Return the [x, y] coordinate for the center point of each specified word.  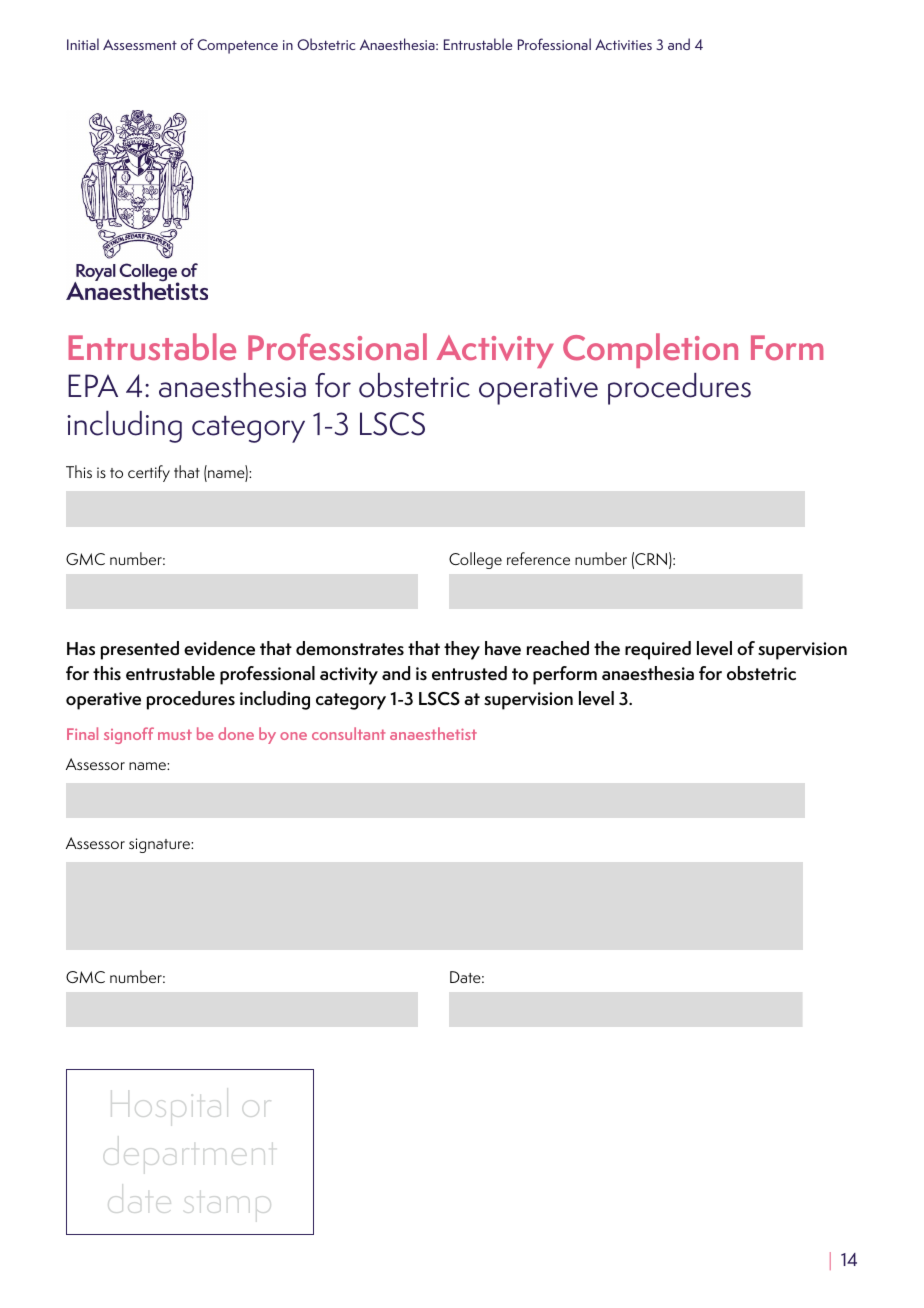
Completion [650, 350]
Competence [237, 46]
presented [140, 650]
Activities [623, 44]
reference [538, 558]
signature [160, 845]
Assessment [140, 44]
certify [149, 473]
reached [558, 648]
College [475, 560]
